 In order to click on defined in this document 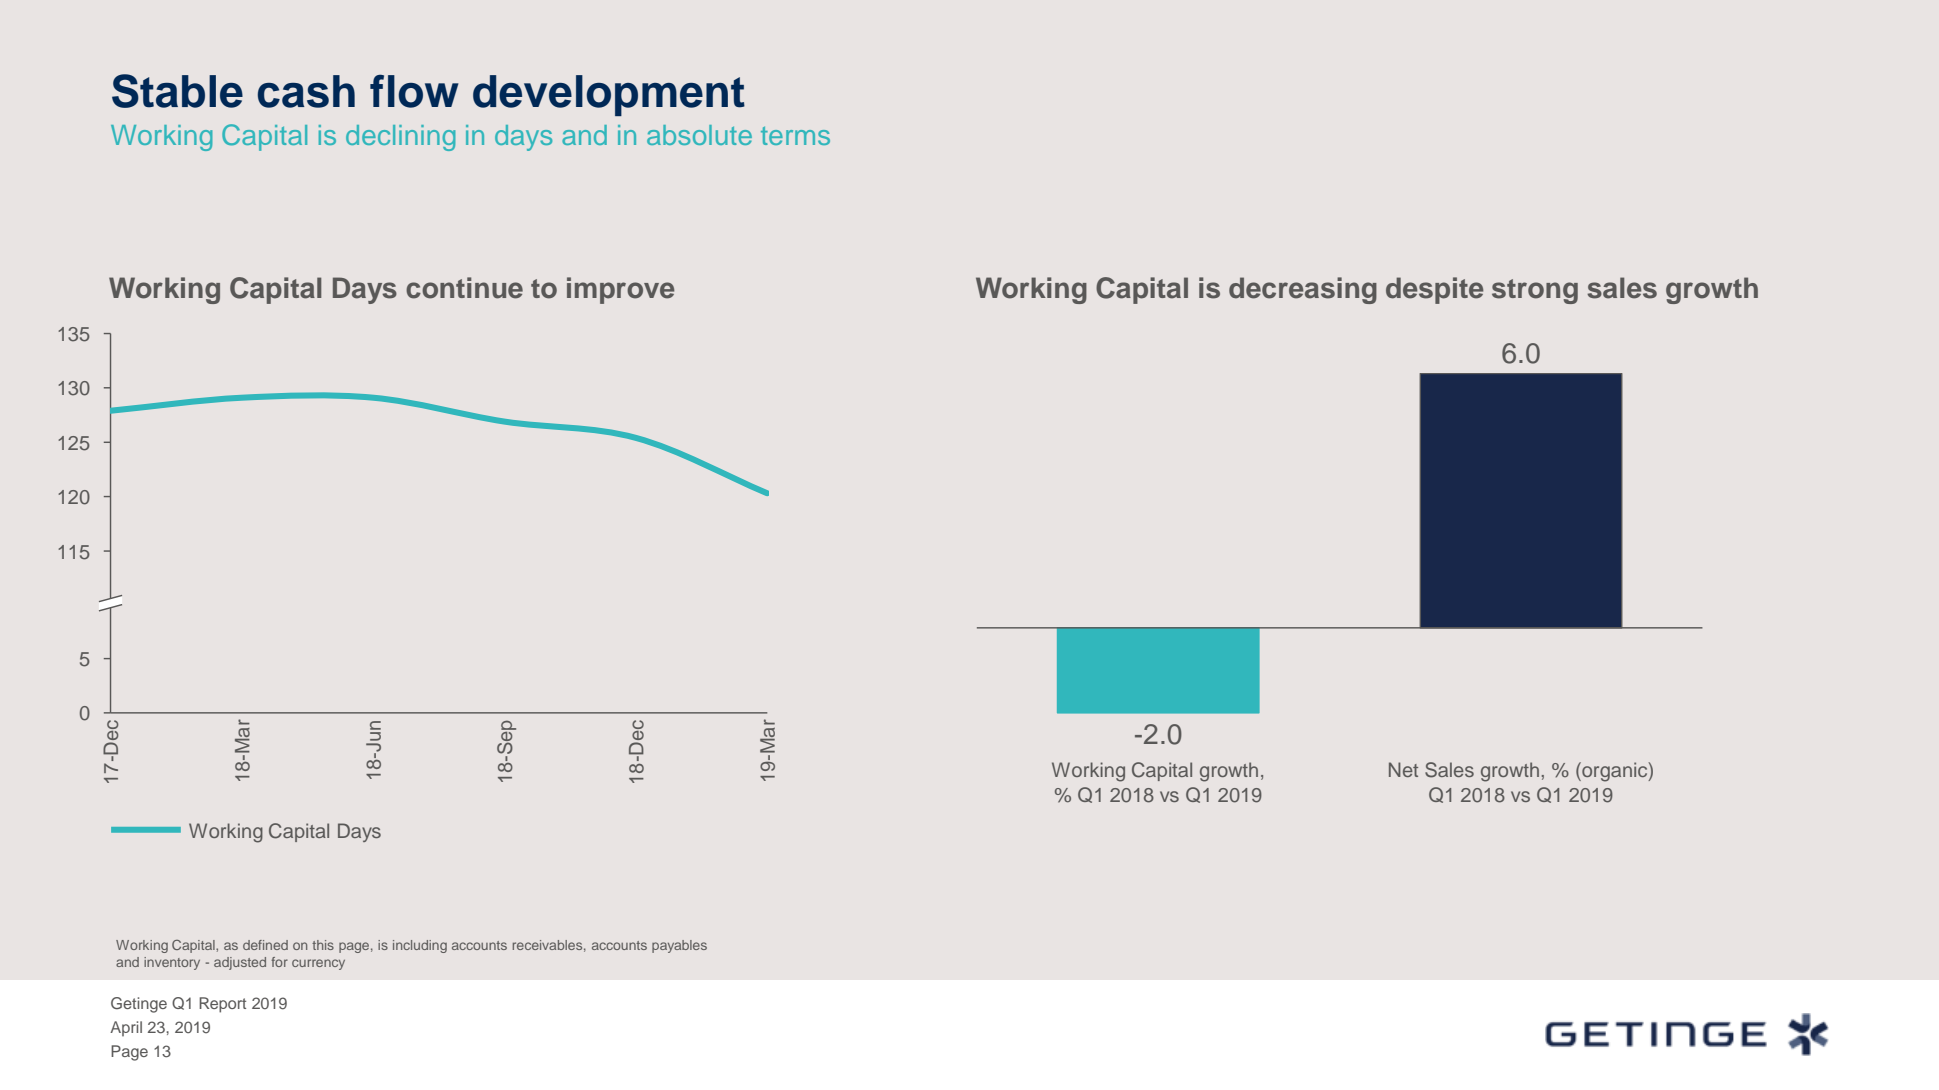, I will do `click(265, 945)`.
